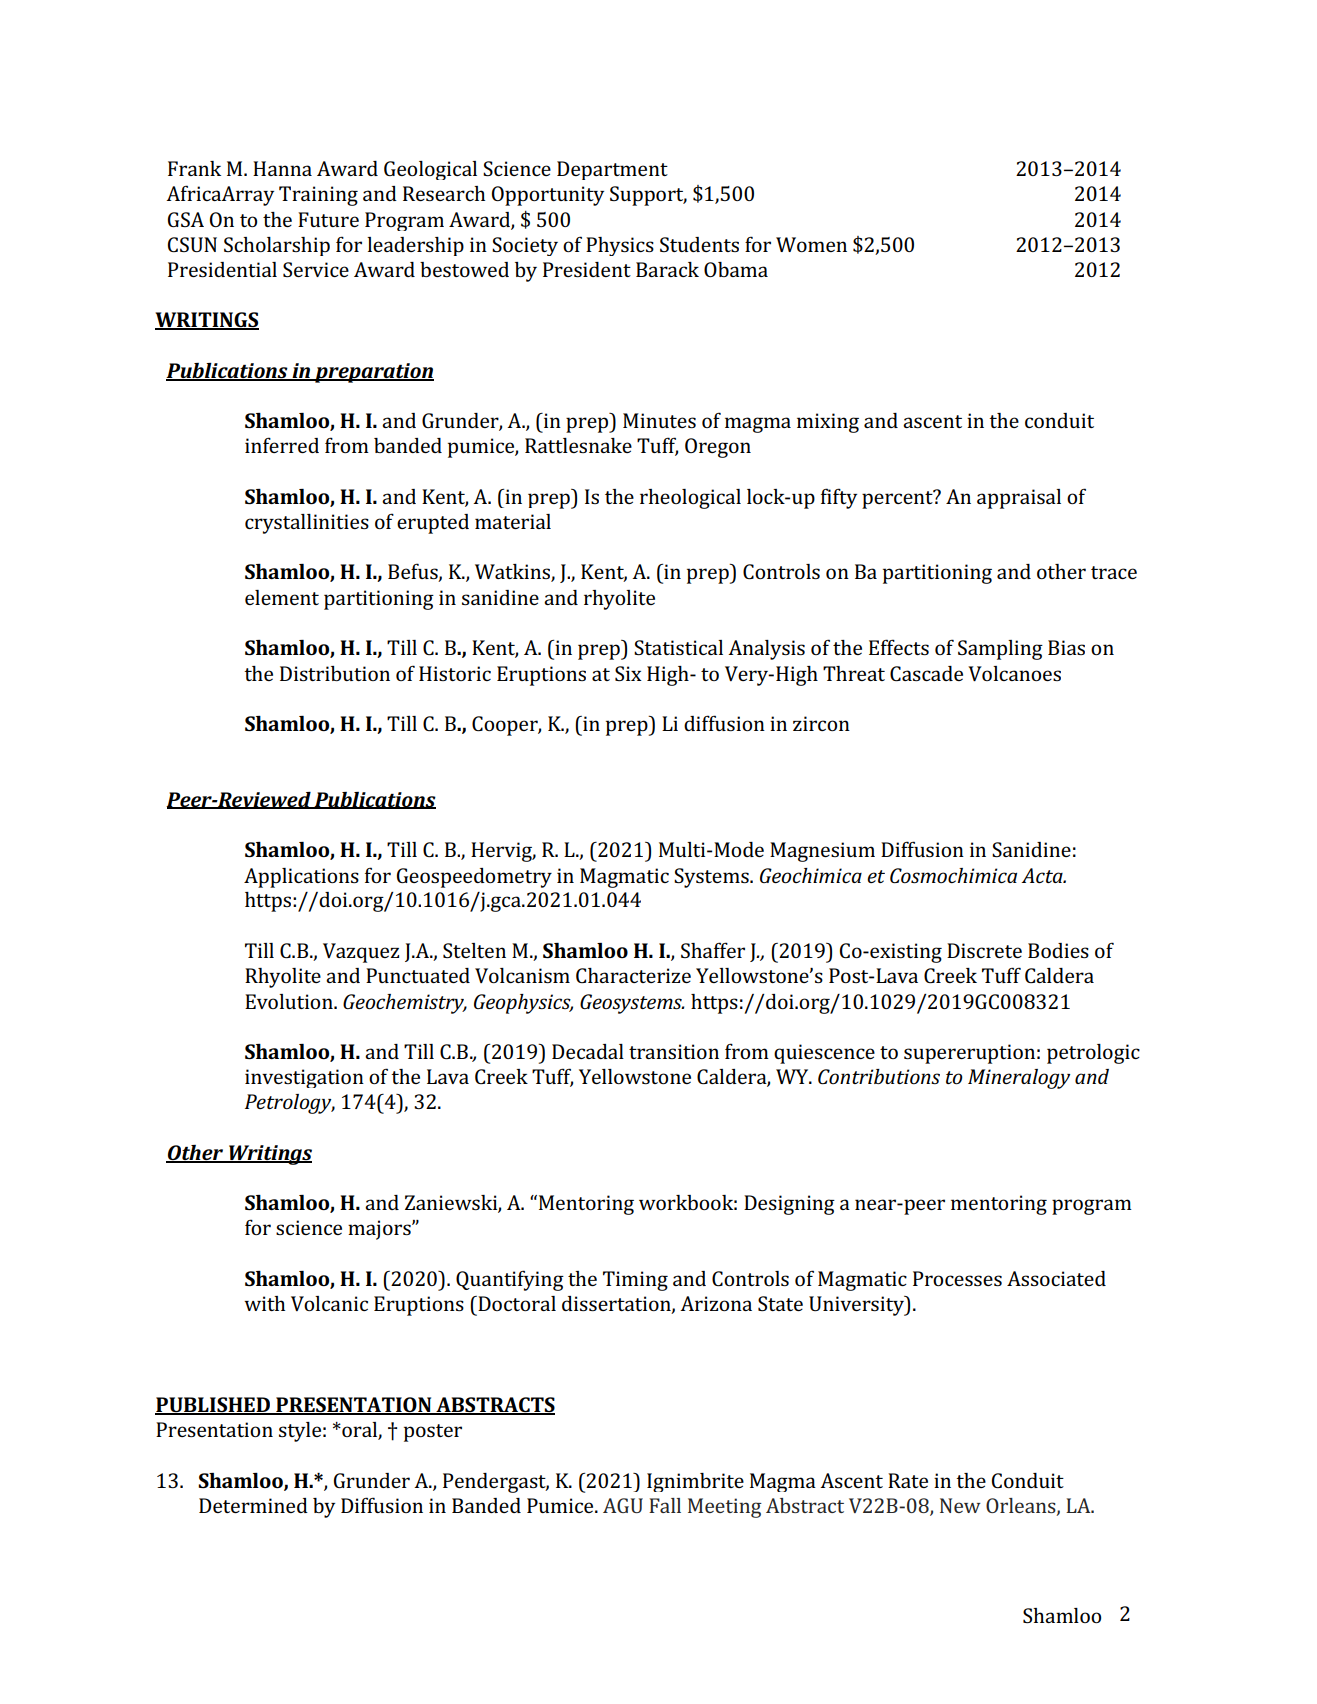 The image size is (1317, 1704). Describe the element at coordinates (612, 170) in the document. I see `Department` at that location.
